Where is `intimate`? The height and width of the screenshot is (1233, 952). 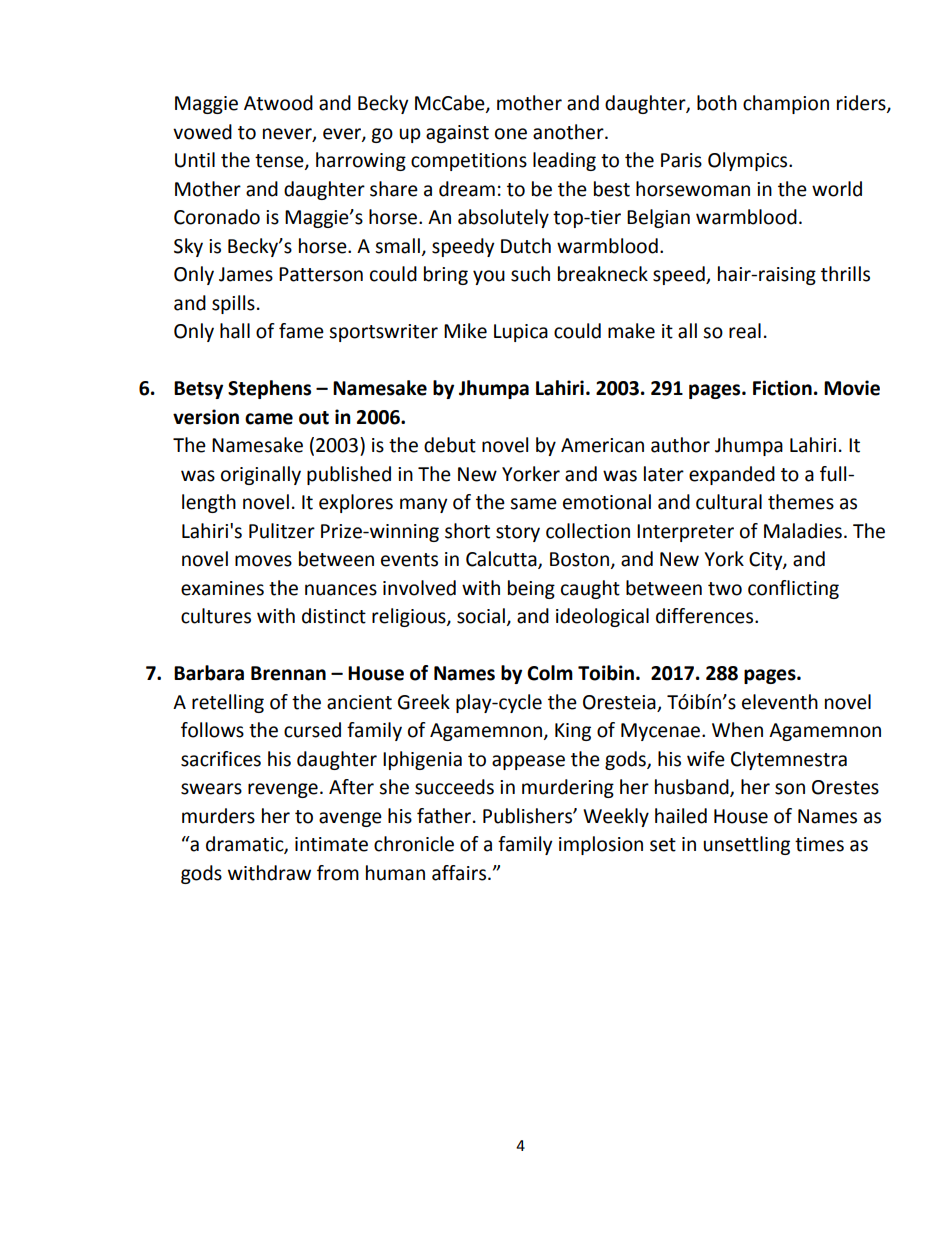 intimate is located at coordinates (331, 844).
